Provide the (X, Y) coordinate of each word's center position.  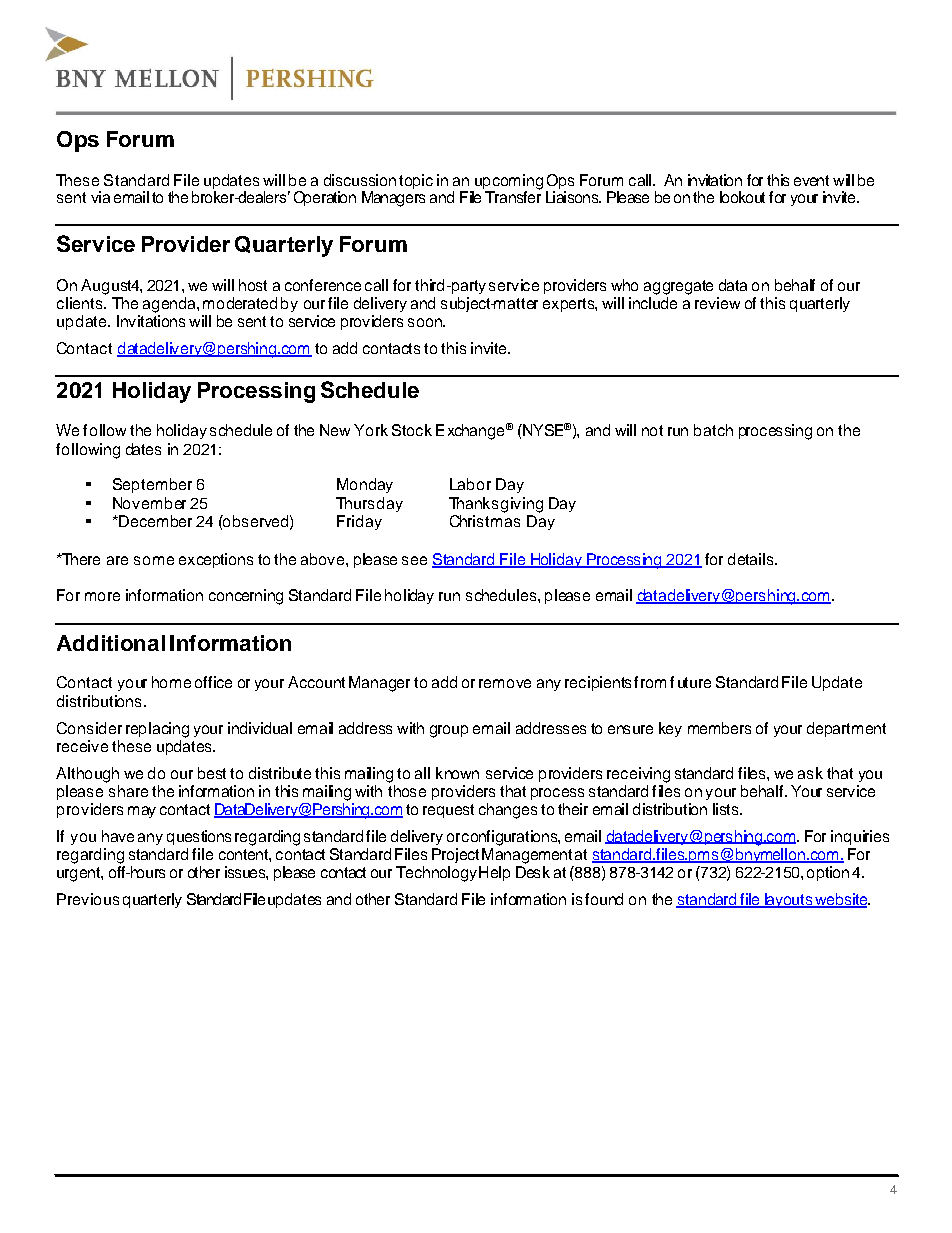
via (100, 197)
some (154, 560)
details (752, 559)
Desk (533, 872)
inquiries (860, 837)
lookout (742, 197)
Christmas (485, 521)
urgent (80, 874)
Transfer (513, 196)
